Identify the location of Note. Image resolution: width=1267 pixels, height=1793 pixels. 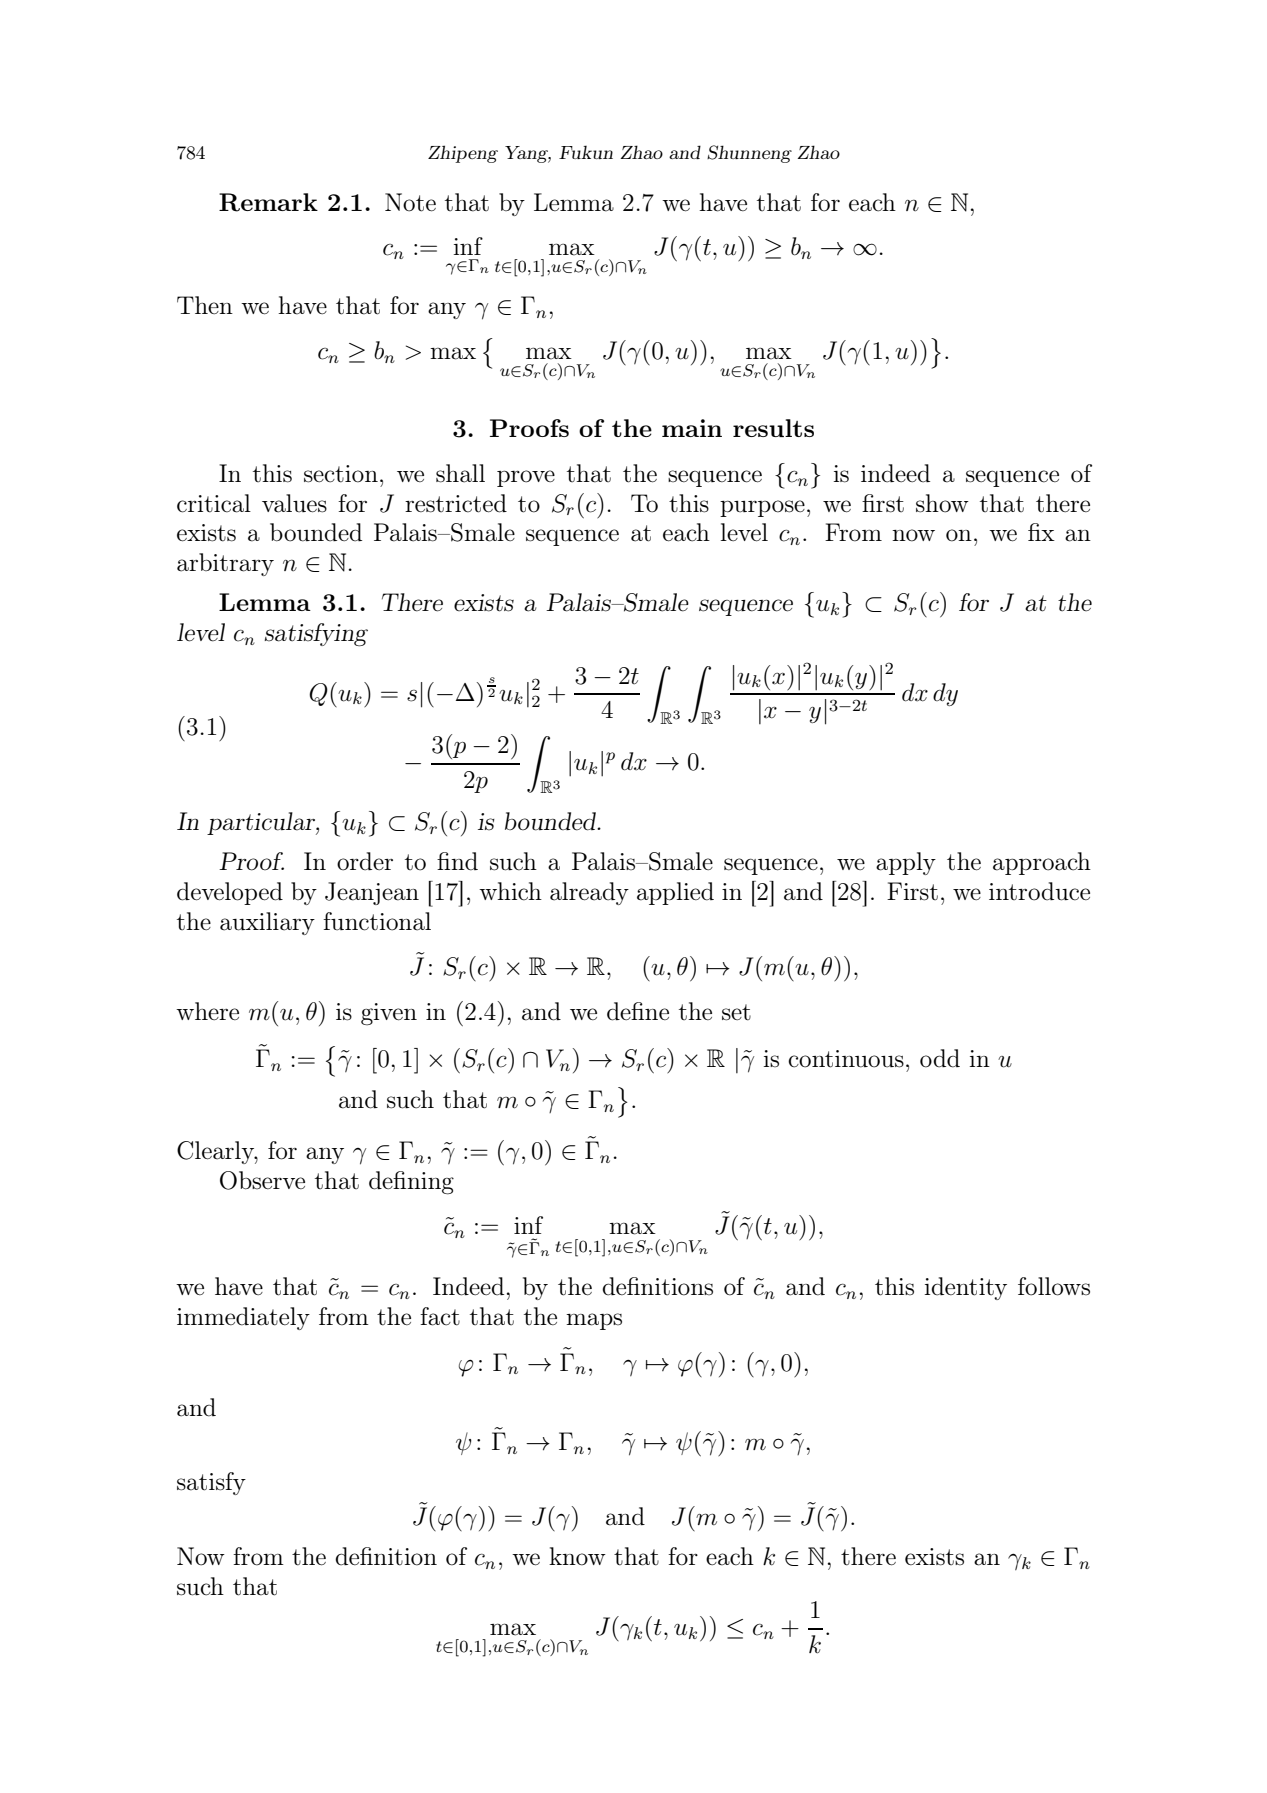
(410, 202).
